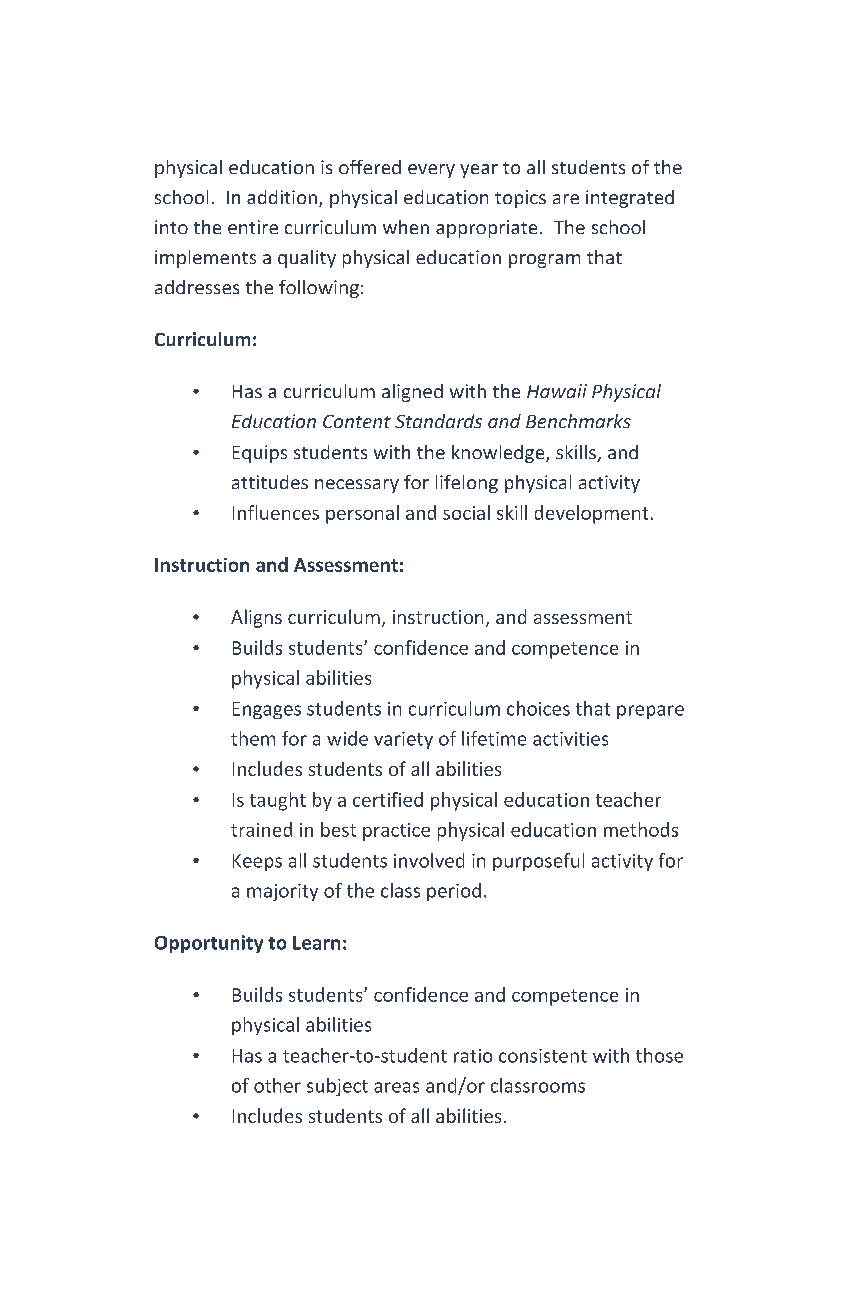  What do you see at coordinates (403, 740) in the screenshot?
I see `variety` at bounding box center [403, 740].
